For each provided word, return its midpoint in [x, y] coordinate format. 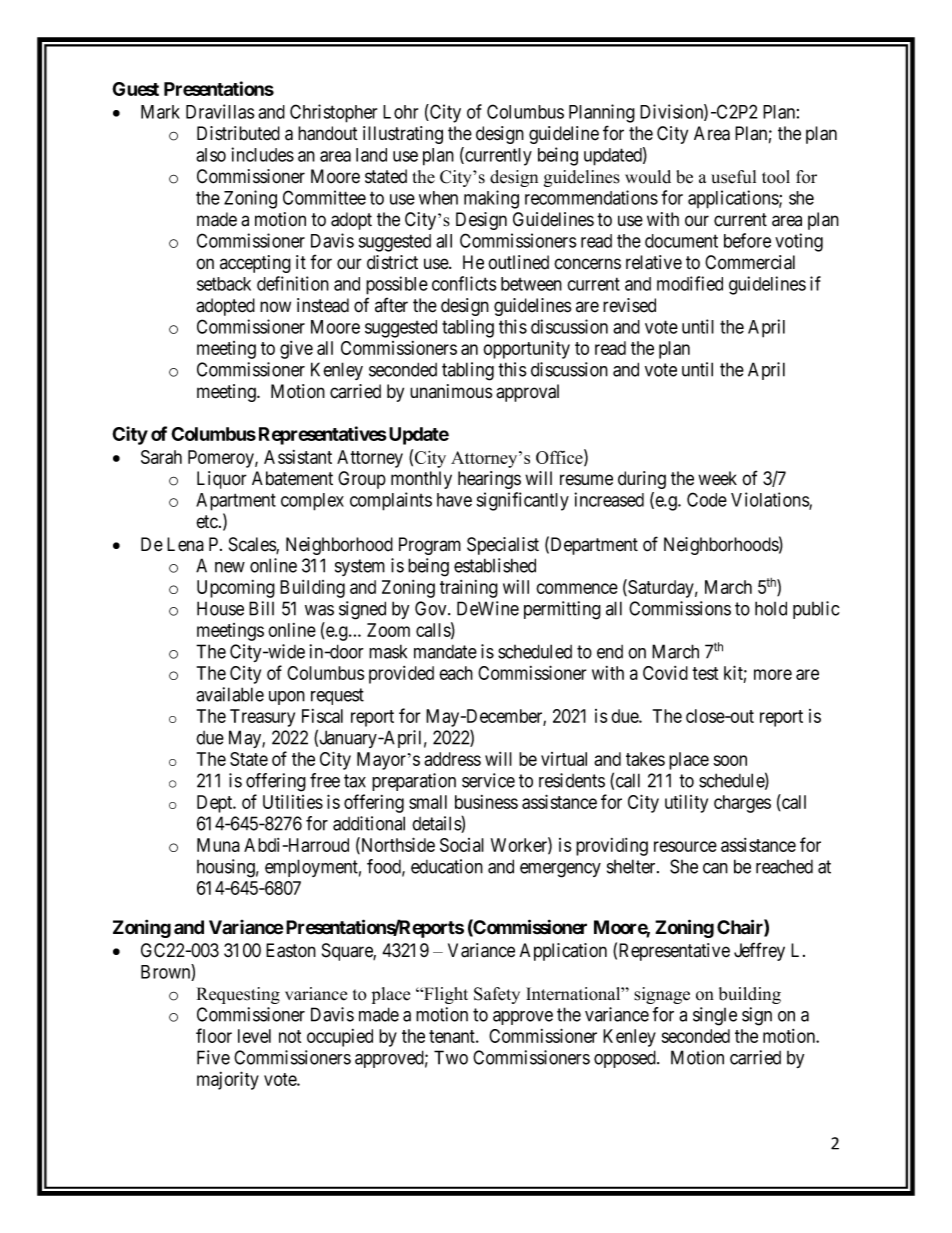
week [717, 478]
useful [733, 177]
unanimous [451, 391]
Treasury [262, 718]
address [452, 759]
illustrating [403, 135]
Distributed [238, 133]
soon [730, 760]
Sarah [161, 457]
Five [213, 1057]
